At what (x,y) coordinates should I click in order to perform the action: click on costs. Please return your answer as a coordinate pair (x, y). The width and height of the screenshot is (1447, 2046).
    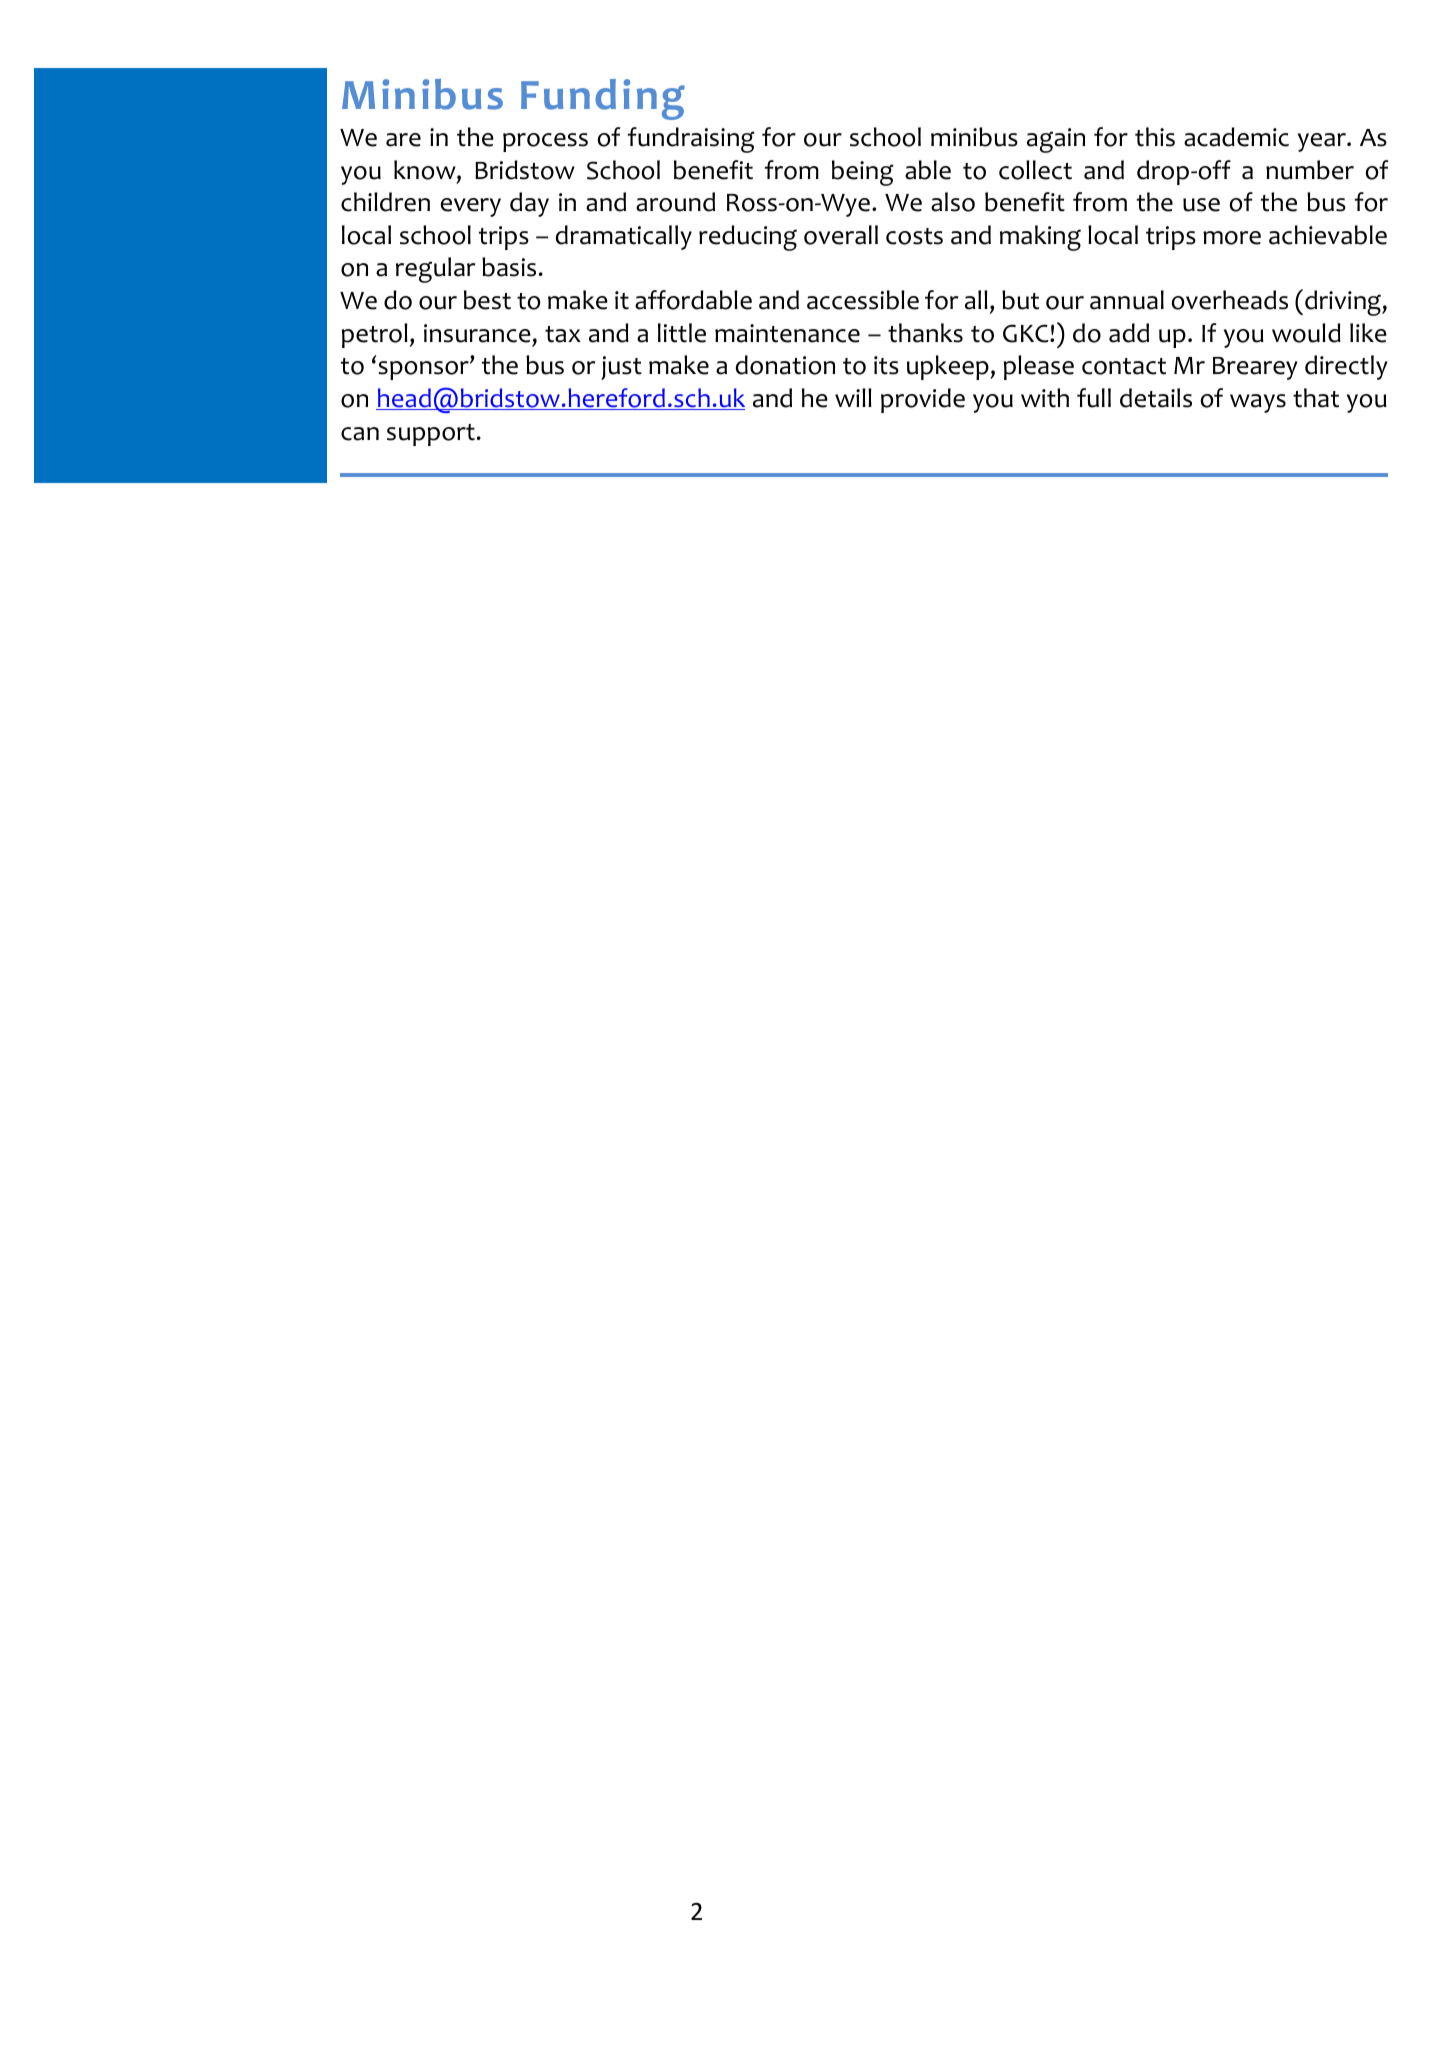
    Looking at the image, I should click on (914, 236).
